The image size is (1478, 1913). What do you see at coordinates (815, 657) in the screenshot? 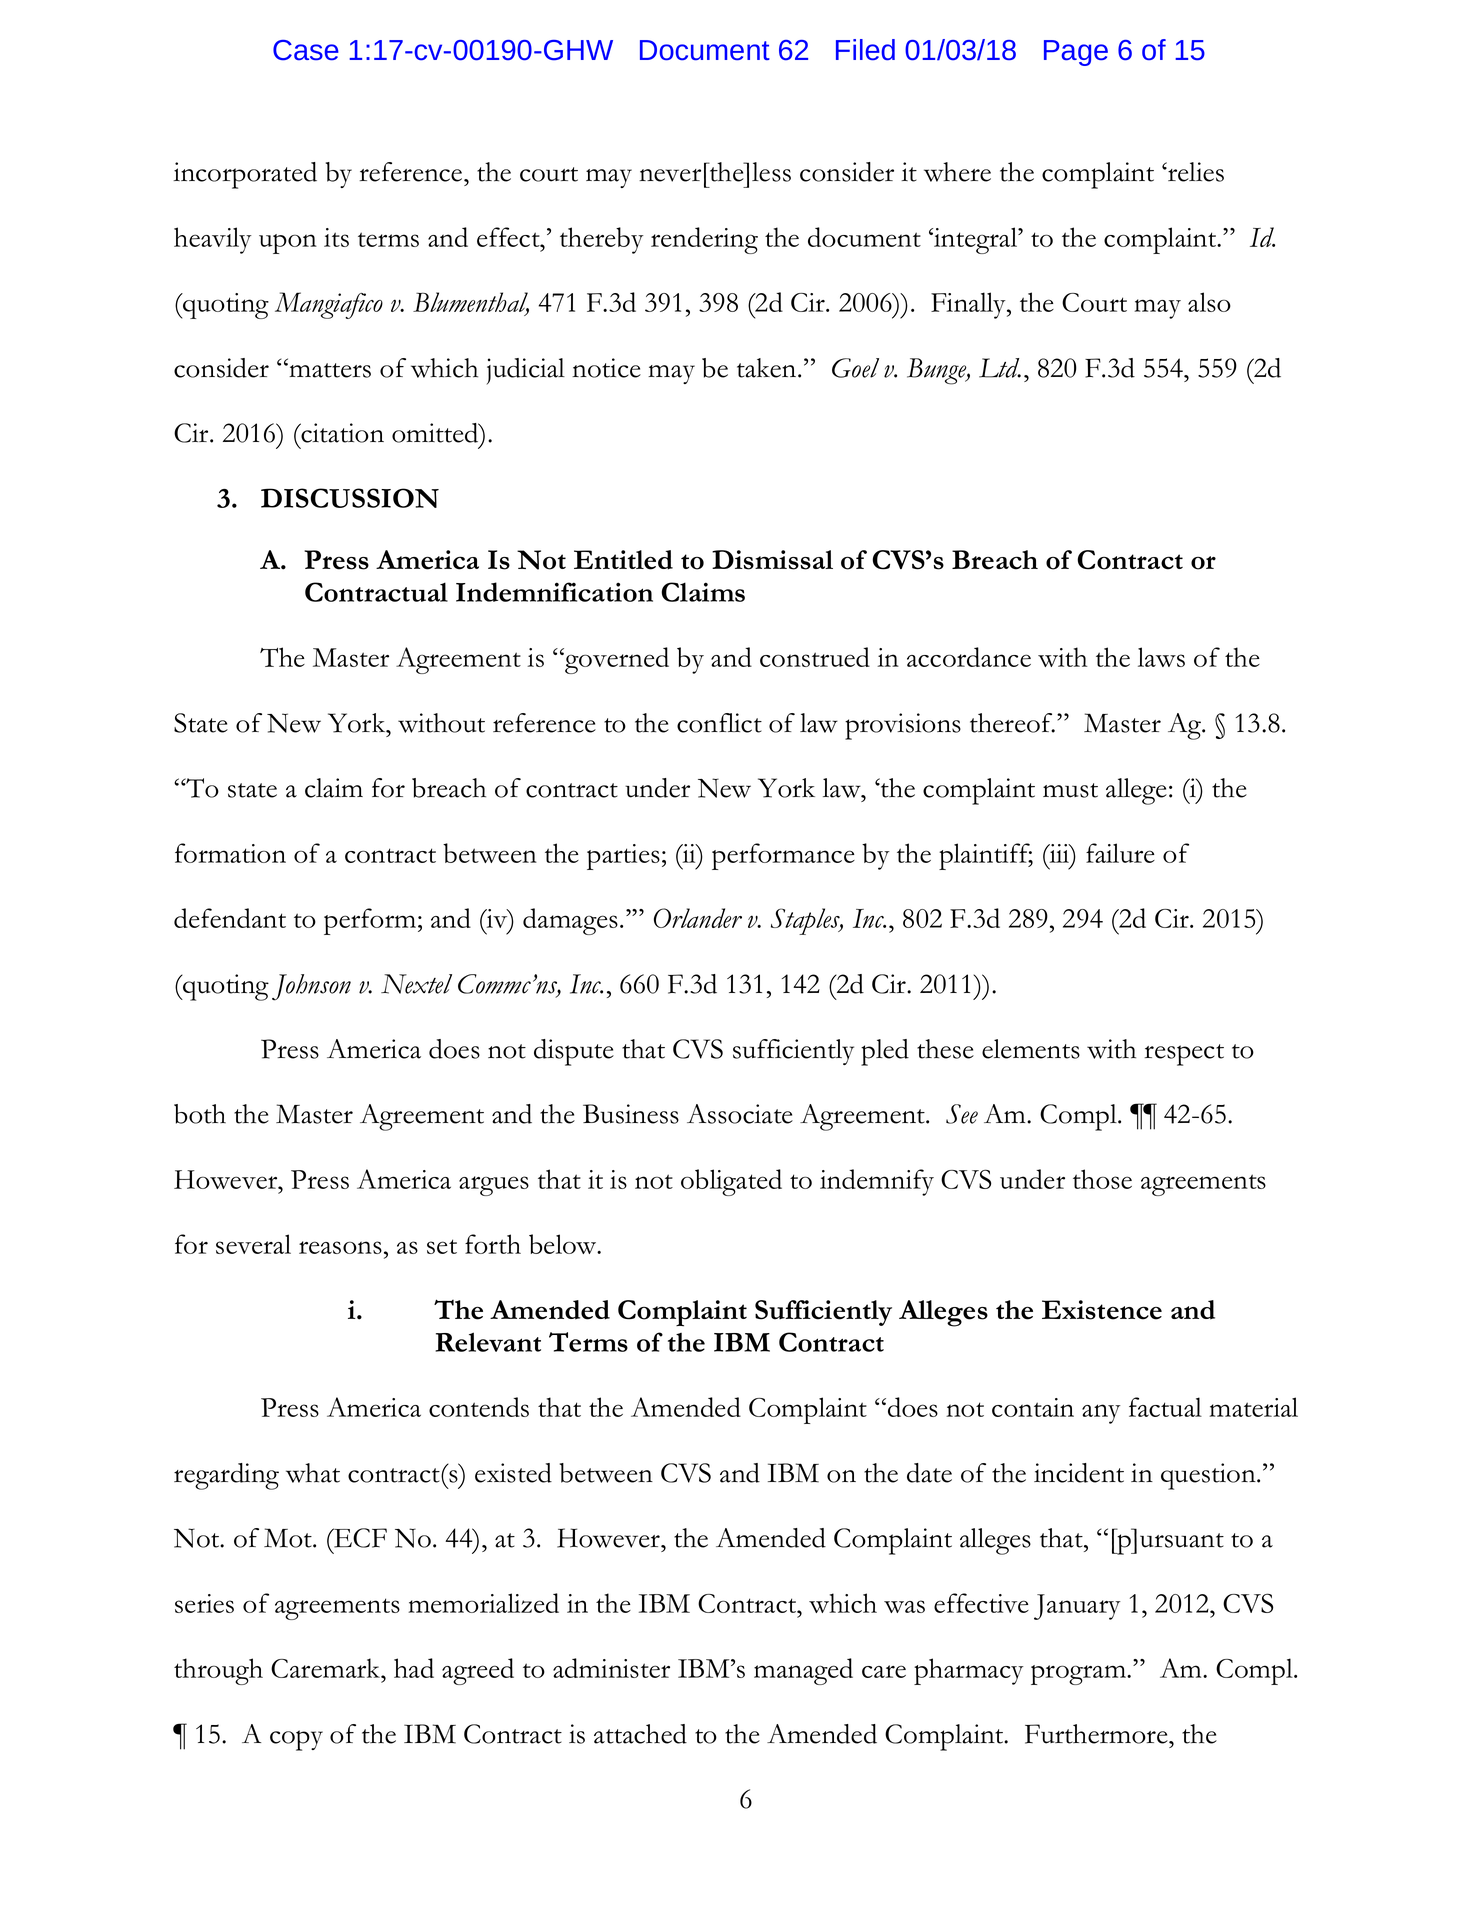
I see `construed` at bounding box center [815, 657].
